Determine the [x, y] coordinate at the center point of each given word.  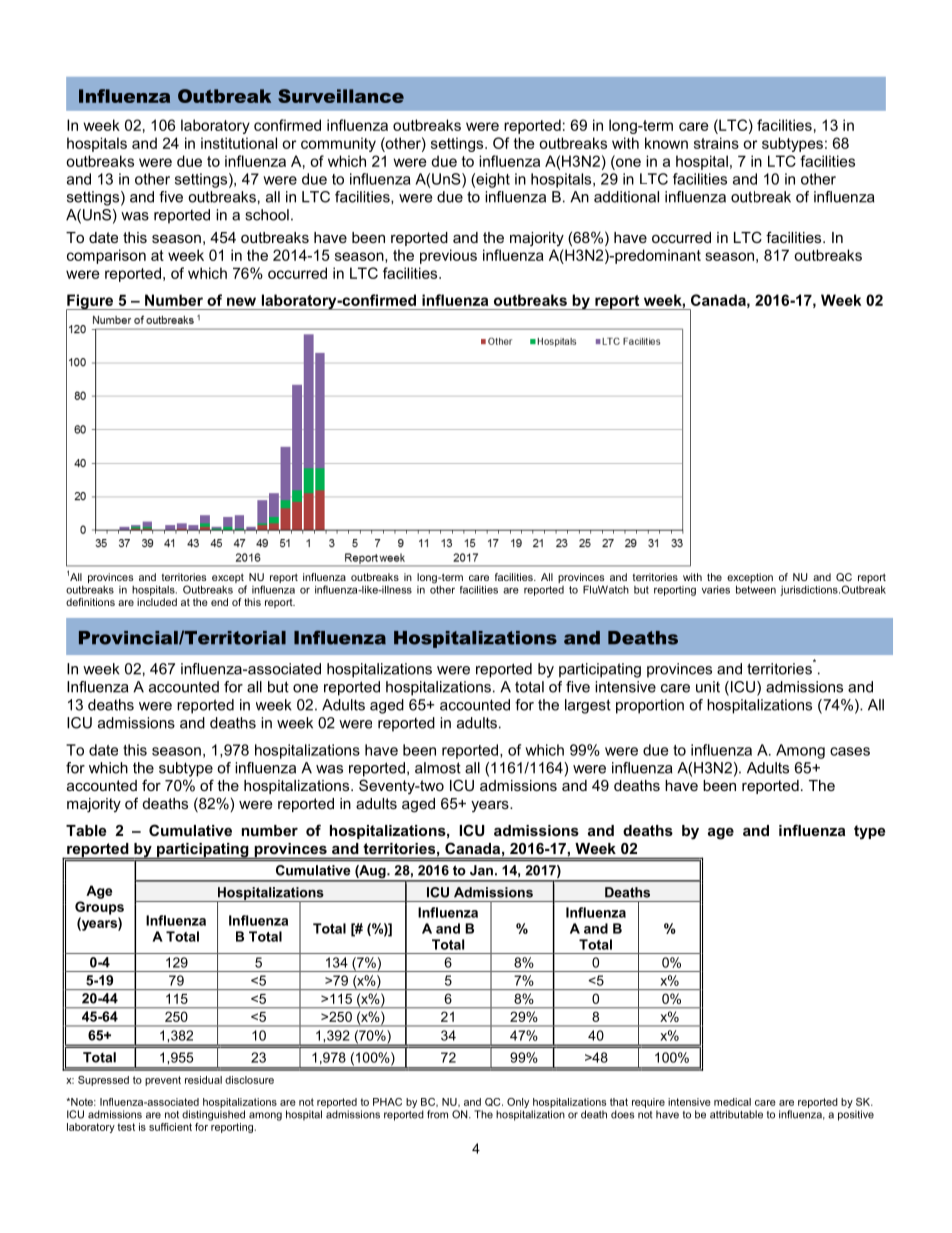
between [756, 589]
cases [850, 751]
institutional [239, 143]
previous [448, 256]
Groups [99, 908]
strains [716, 143]
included [157, 602]
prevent [163, 1081]
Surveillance [341, 96]
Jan [481, 870]
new [241, 301]
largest [588, 706]
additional [626, 197]
